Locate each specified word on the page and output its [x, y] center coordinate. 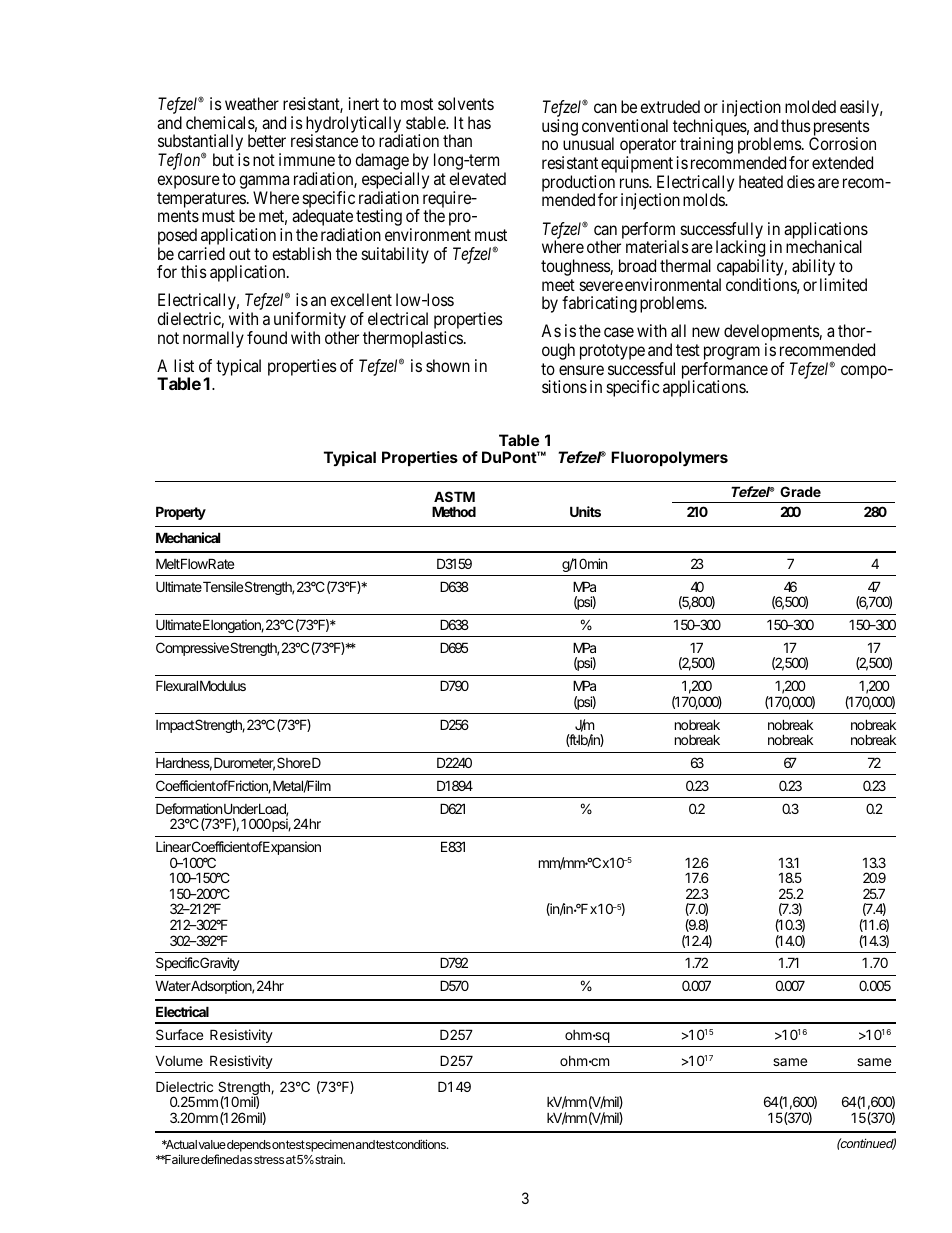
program [732, 354]
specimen [329, 1147]
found [267, 337]
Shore [294, 762]
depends [249, 1146]
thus [796, 125]
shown [448, 365]
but [223, 159]
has [479, 122]
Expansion [291, 848]
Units [585, 511]
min [597, 563]
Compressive [192, 649]
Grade [800, 491]
